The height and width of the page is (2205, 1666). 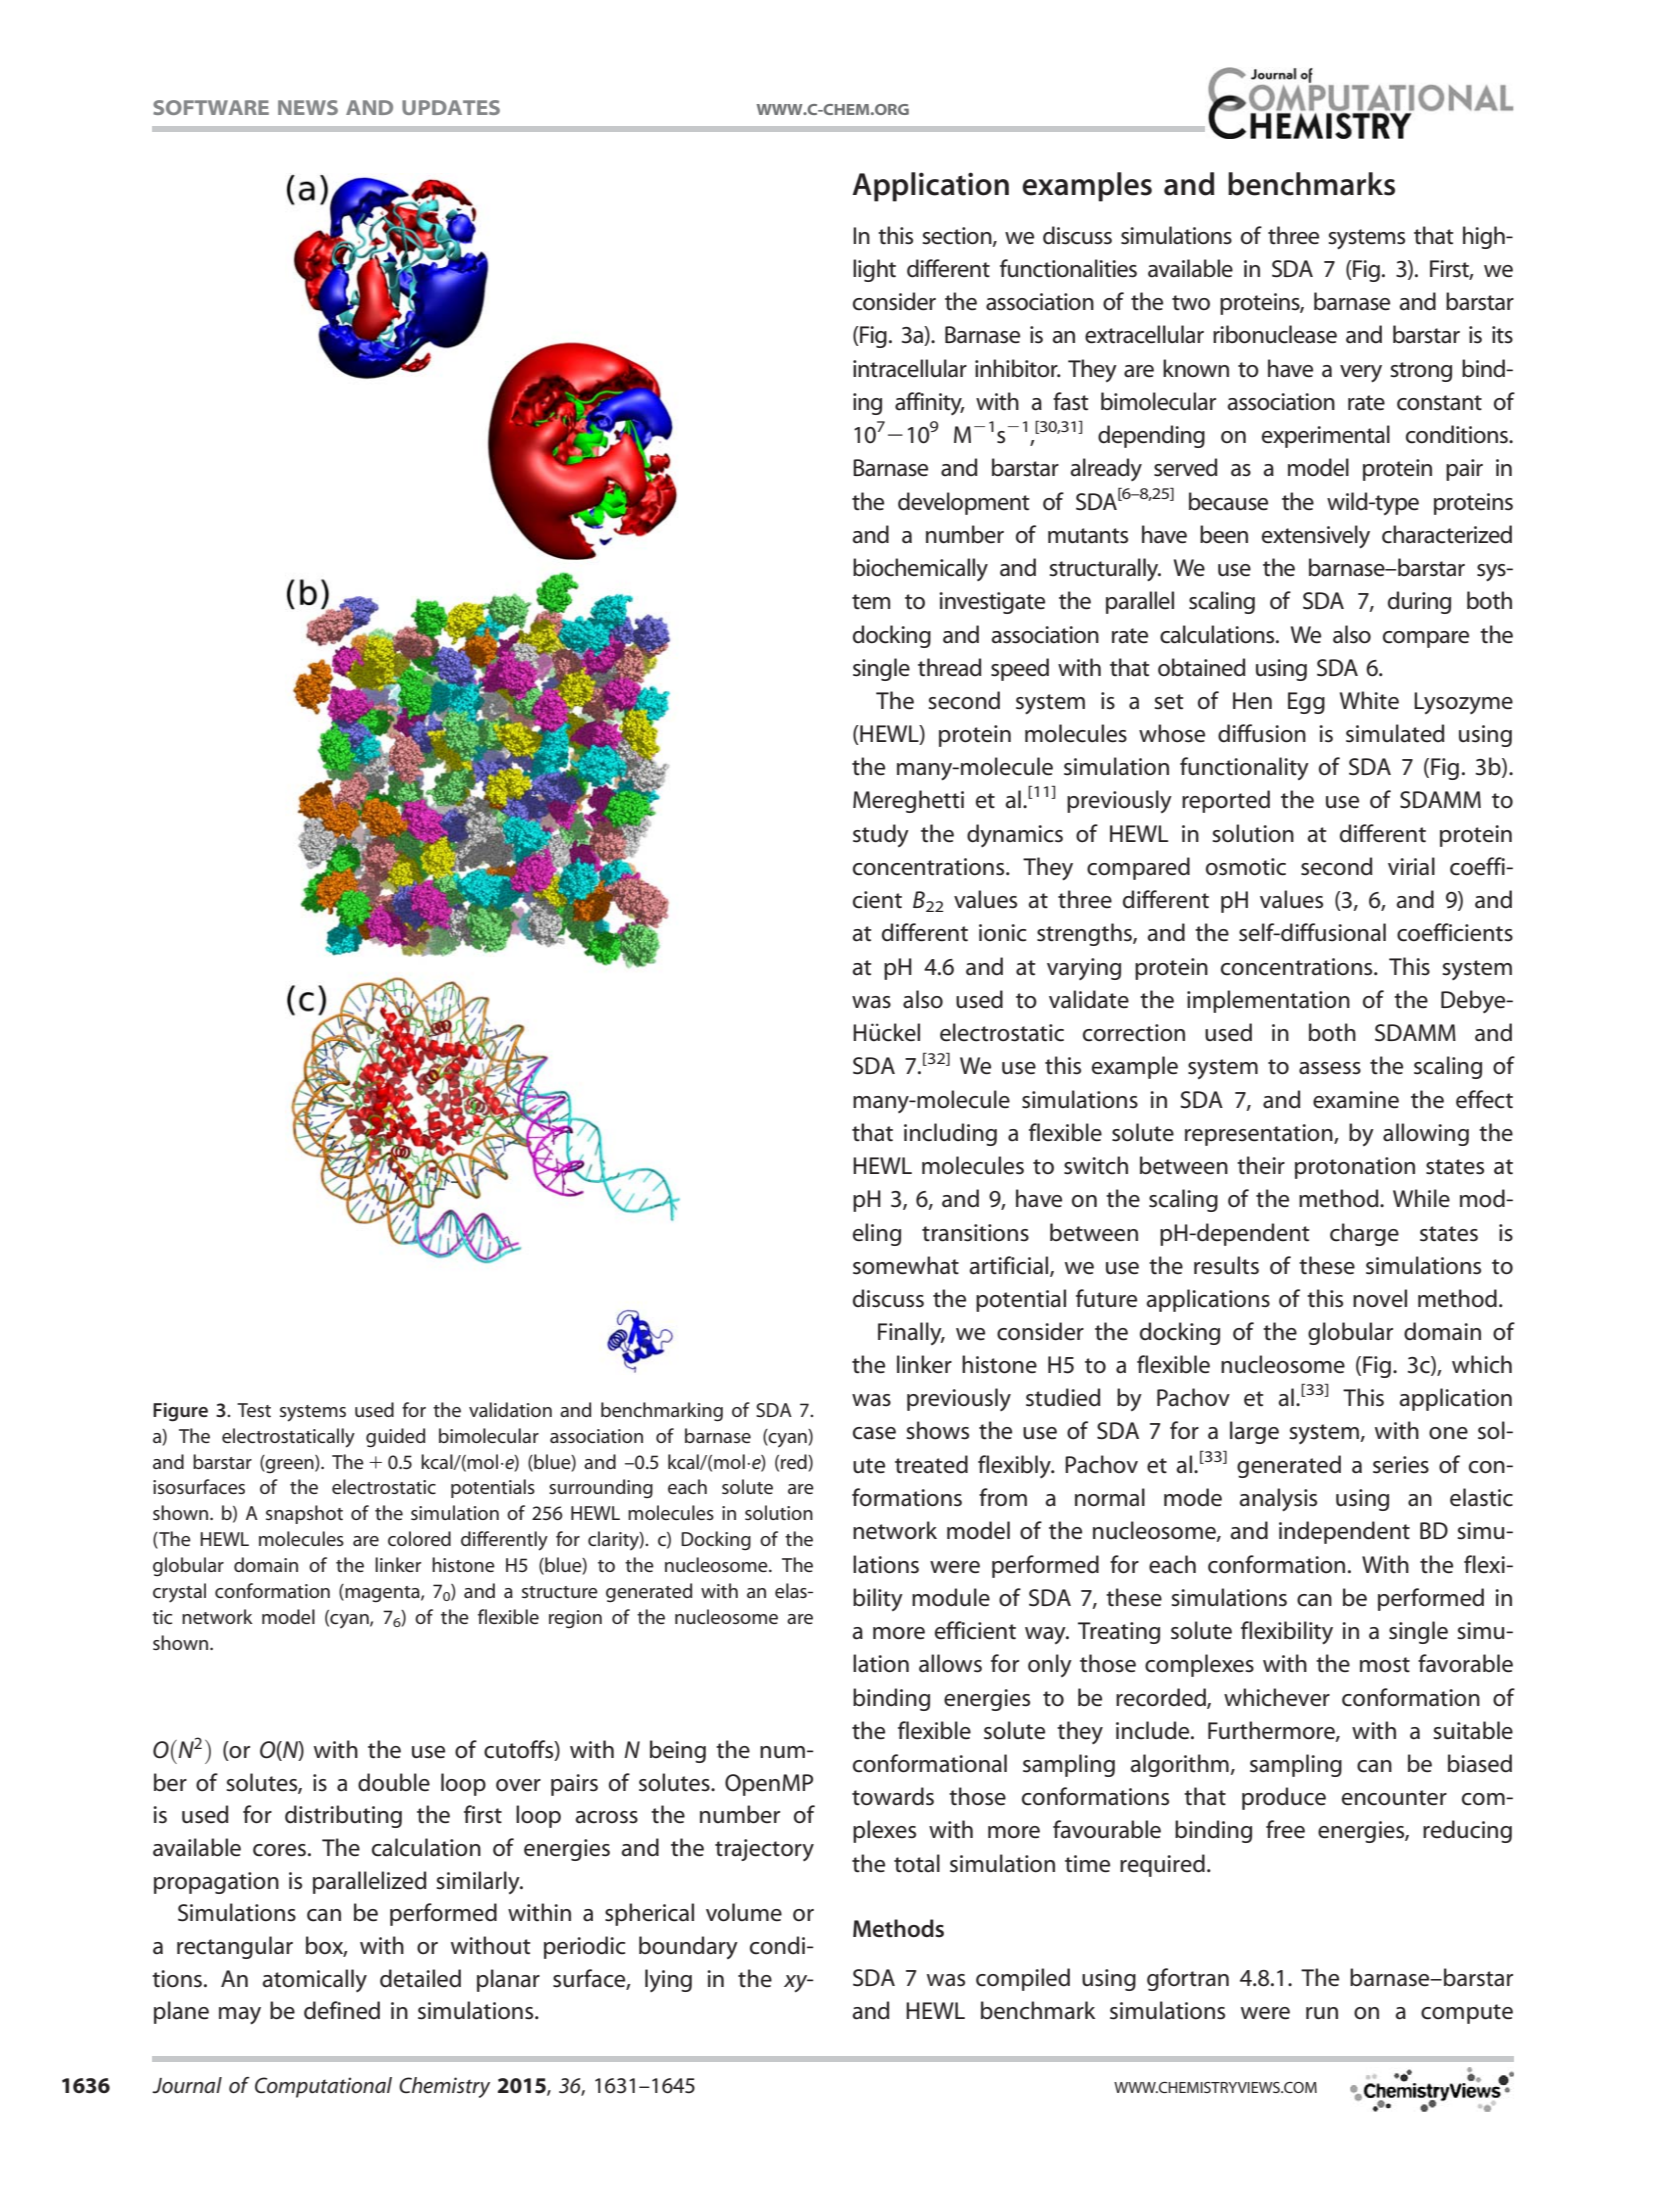 What do you see at coordinates (881, 835) in the page?
I see `study` at bounding box center [881, 835].
